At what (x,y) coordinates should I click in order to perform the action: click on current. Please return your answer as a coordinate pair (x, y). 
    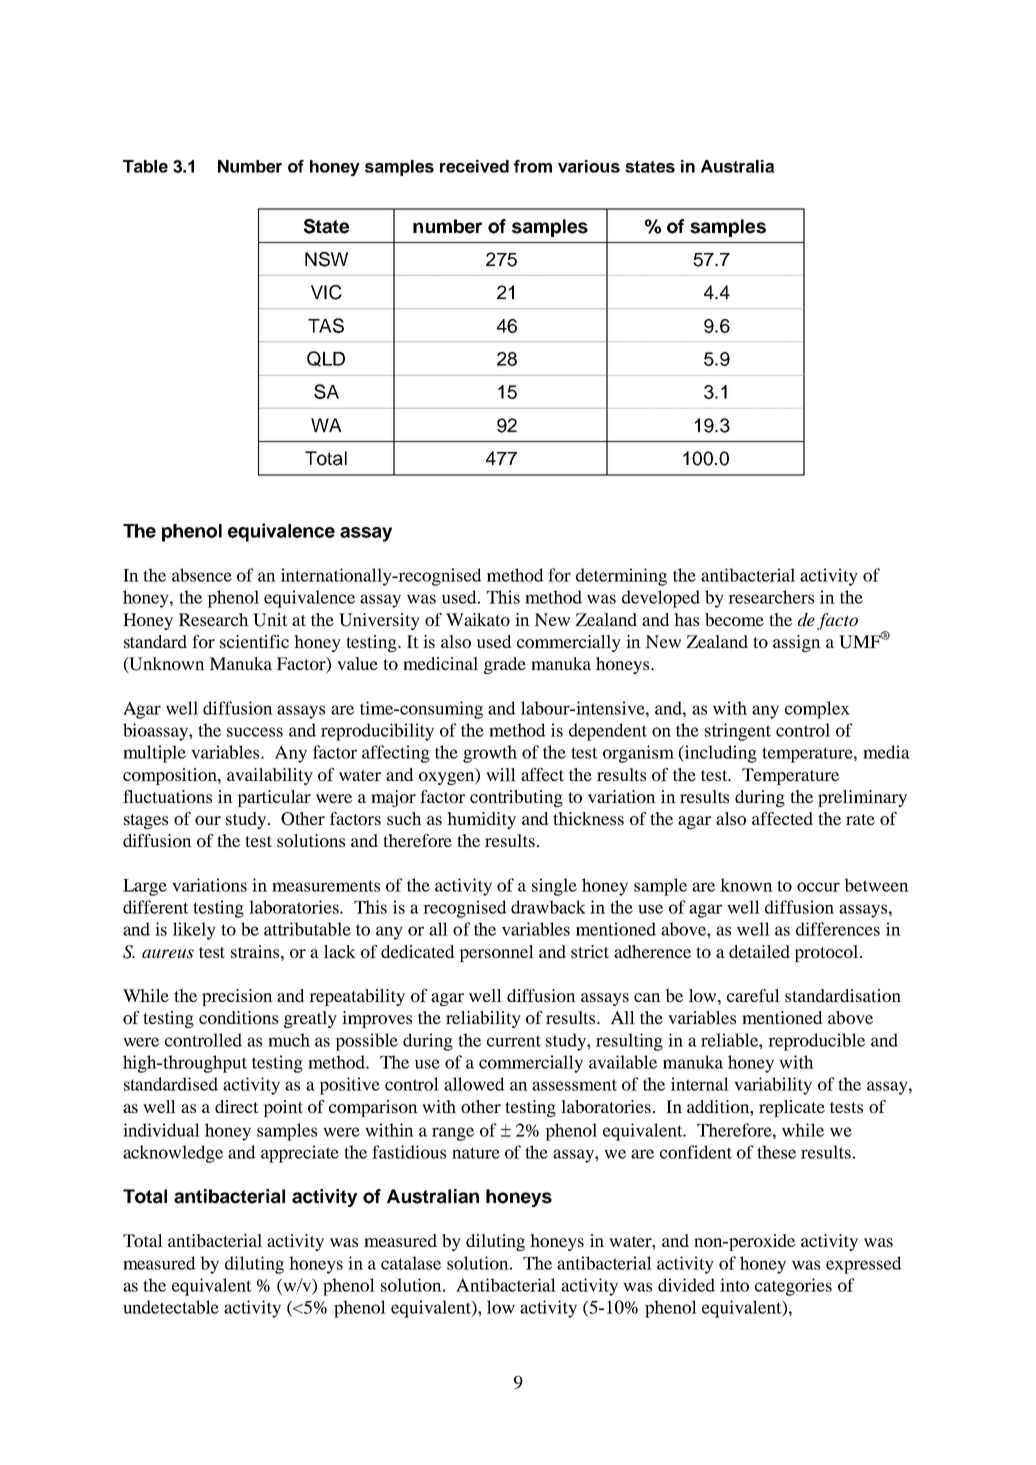
    Looking at the image, I should click on (514, 1041).
